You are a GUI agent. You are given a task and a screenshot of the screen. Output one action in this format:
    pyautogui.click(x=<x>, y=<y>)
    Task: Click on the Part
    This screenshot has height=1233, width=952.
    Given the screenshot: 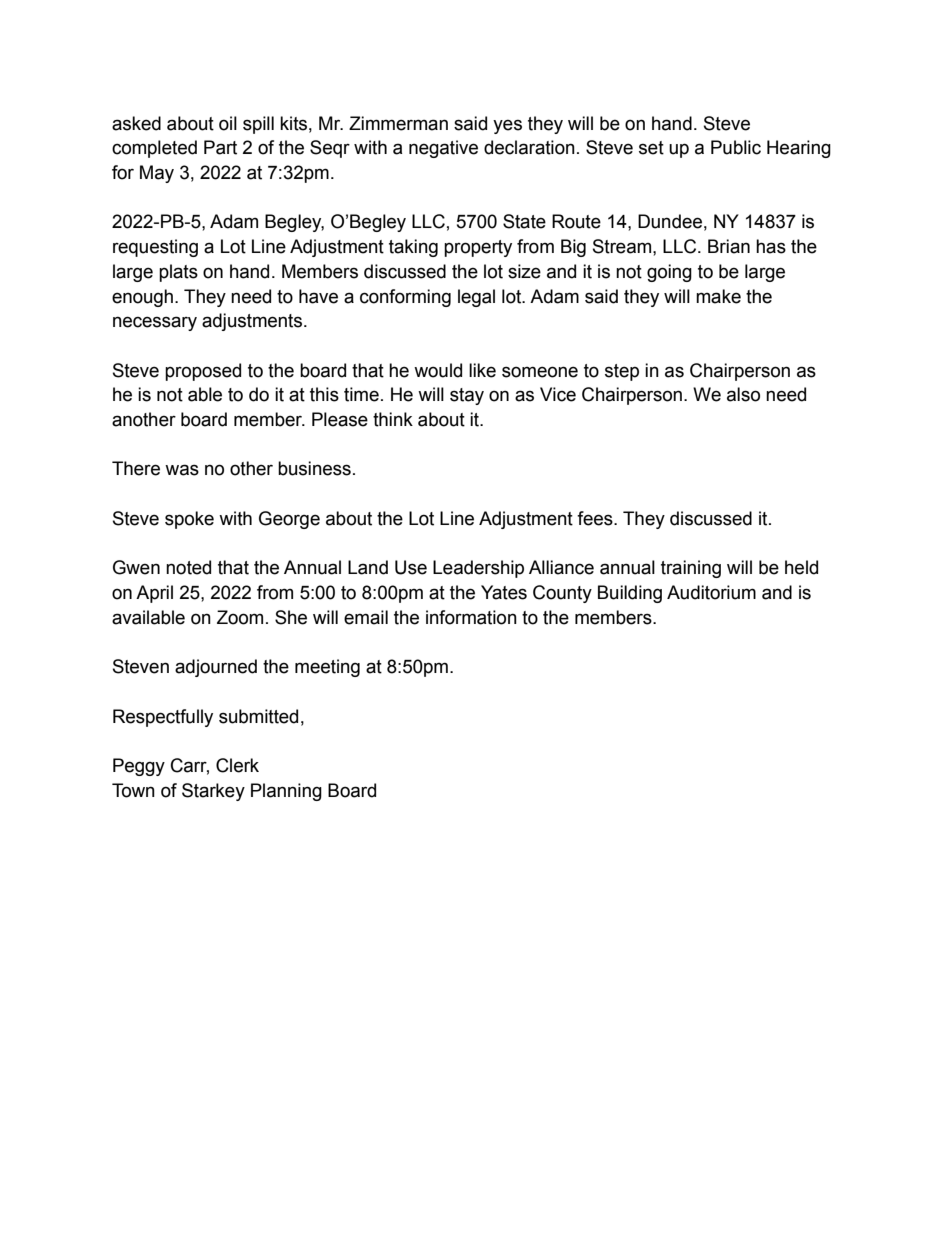 What is the action you would take?
    pyautogui.click(x=220, y=147)
